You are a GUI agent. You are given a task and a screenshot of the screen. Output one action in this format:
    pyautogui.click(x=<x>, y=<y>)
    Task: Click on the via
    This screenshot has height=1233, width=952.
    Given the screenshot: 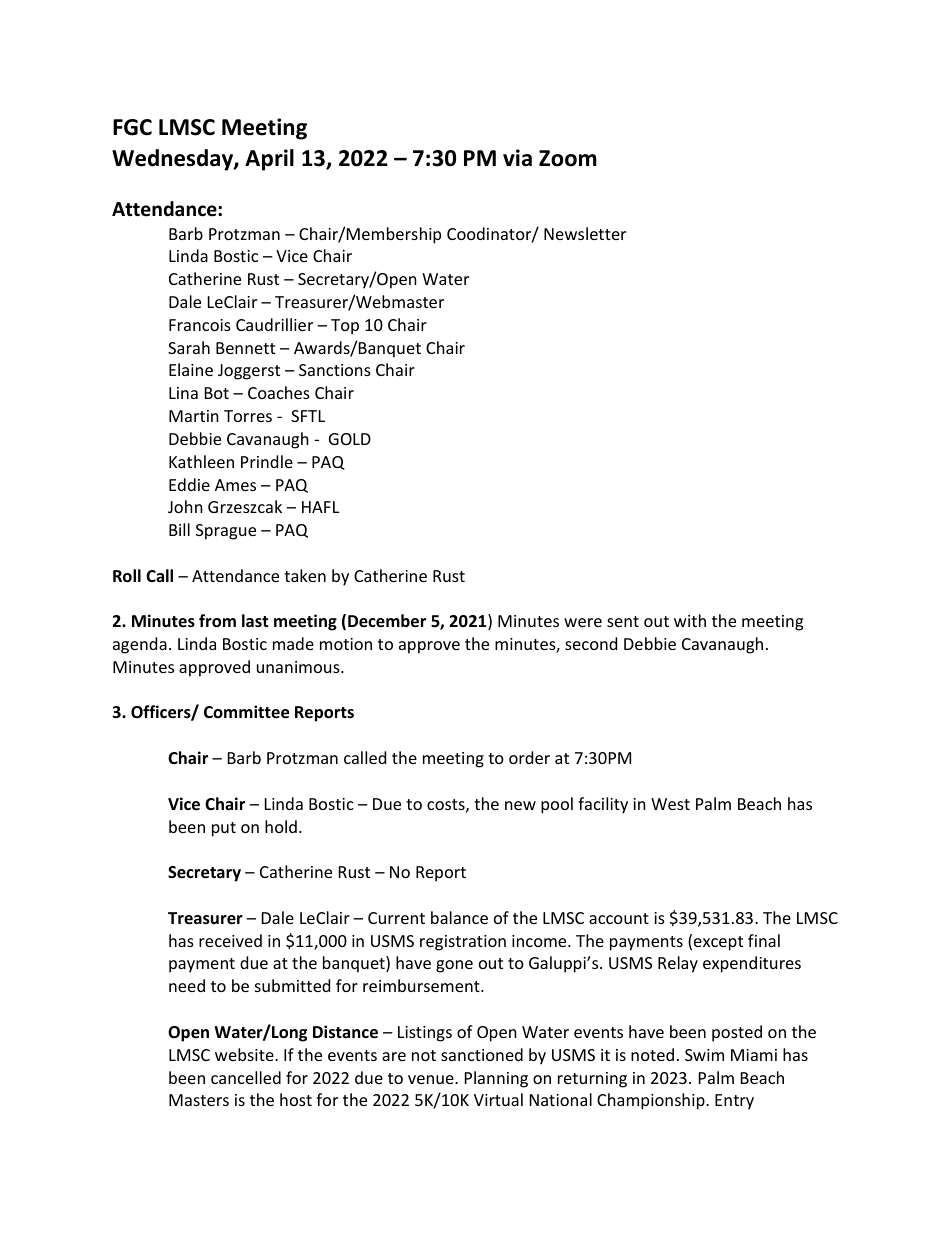 What is the action you would take?
    pyautogui.click(x=517, y=158)
